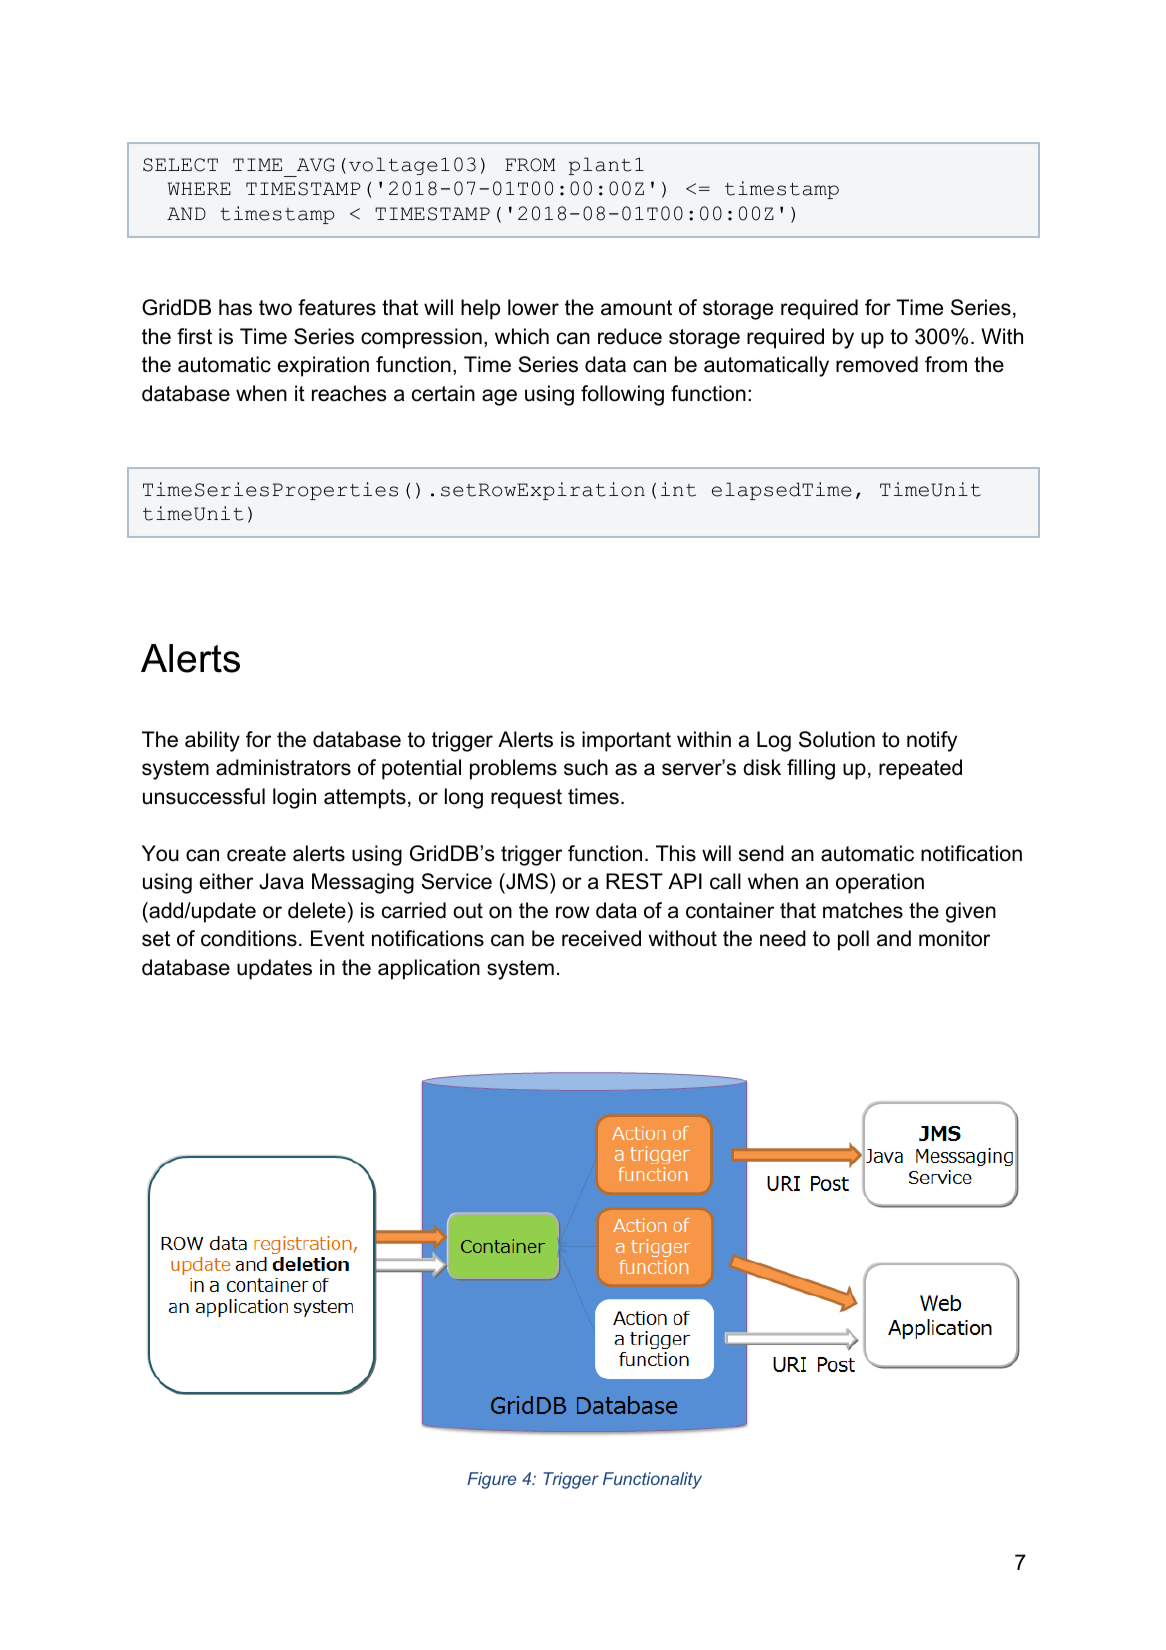 This image has width=1166, height=1650. What do you see at coordinates (491, 1480) in the image?
I see `Figure` at bounding box center [491, 1480].
